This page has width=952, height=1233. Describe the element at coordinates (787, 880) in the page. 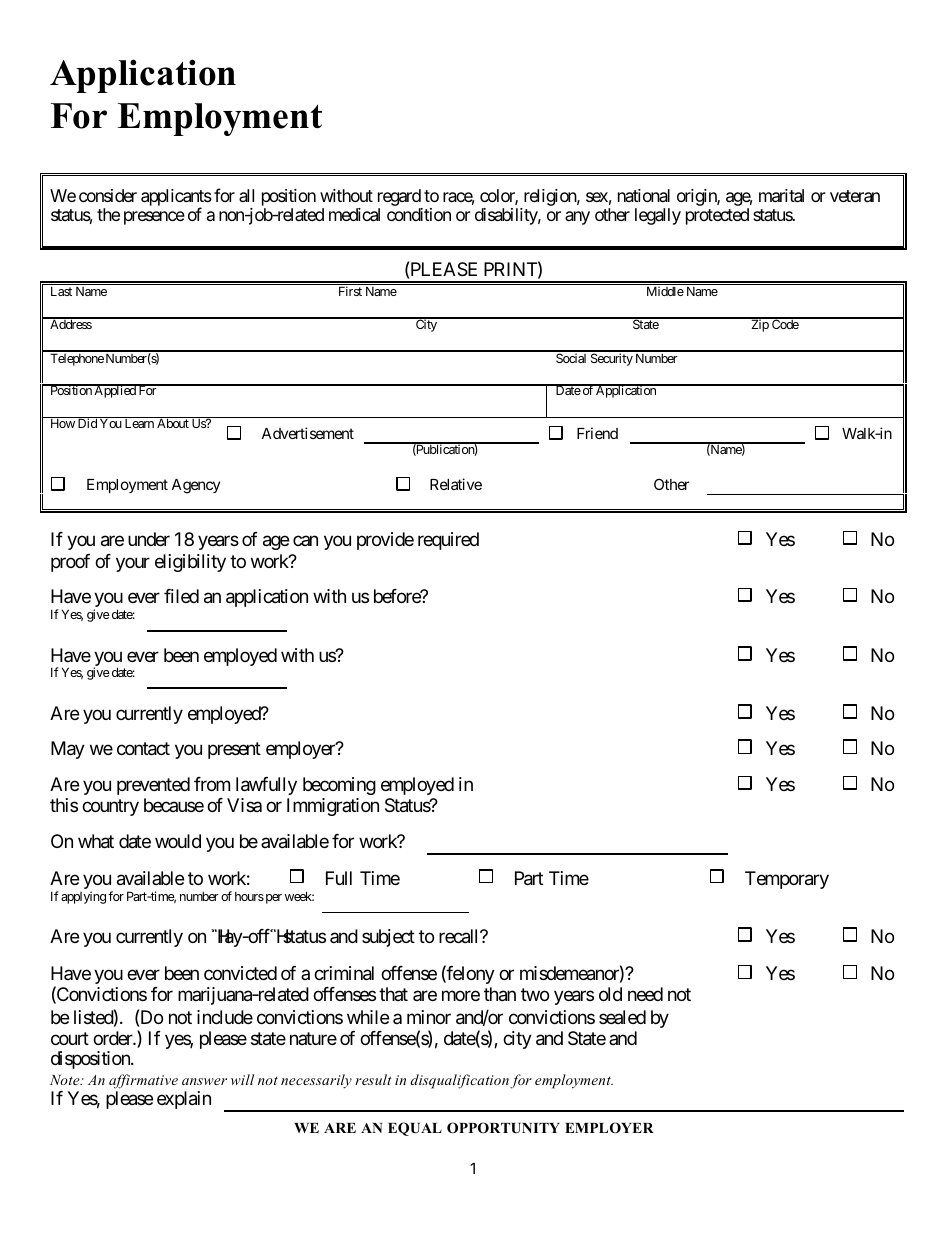

I see `Temporary` at that location.
